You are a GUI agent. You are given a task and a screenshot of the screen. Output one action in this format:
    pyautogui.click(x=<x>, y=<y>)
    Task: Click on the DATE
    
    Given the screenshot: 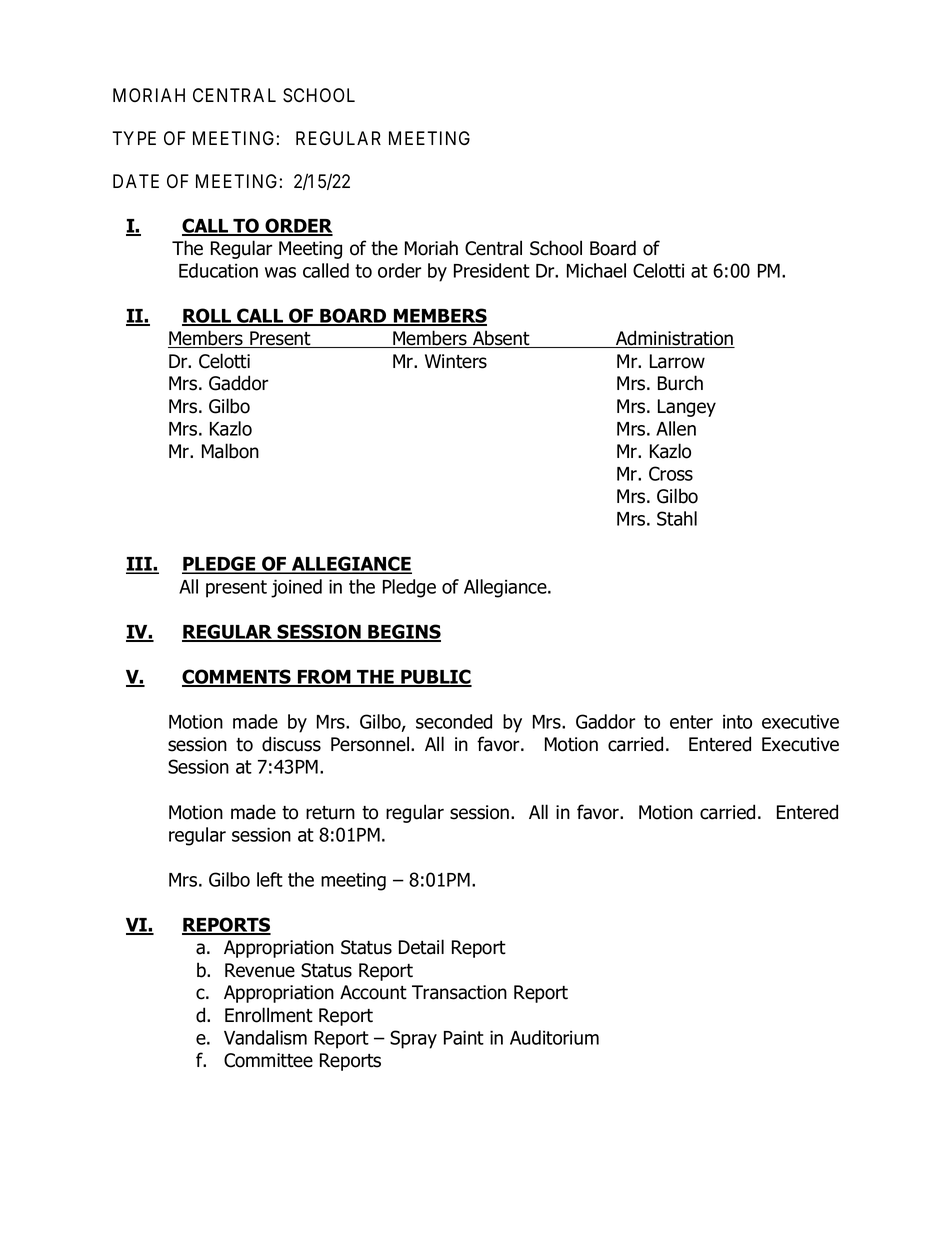 What is the action you would take?
    pyautogui.click(x=136, y=181)
